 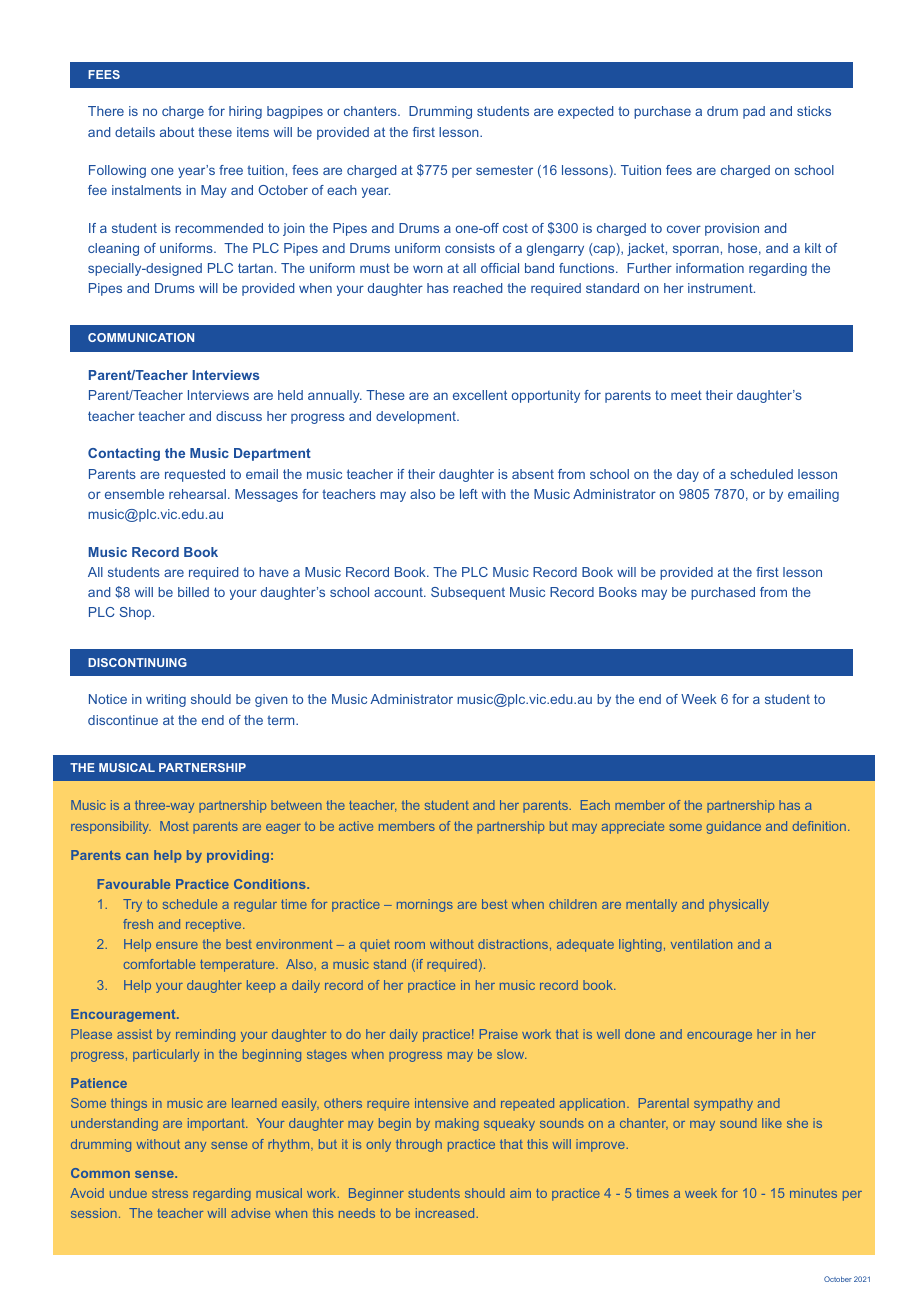 What do you see at coordinates (197, 494) in the screenshot?
I see `rehearsal` at bounding box center [197, 494].
